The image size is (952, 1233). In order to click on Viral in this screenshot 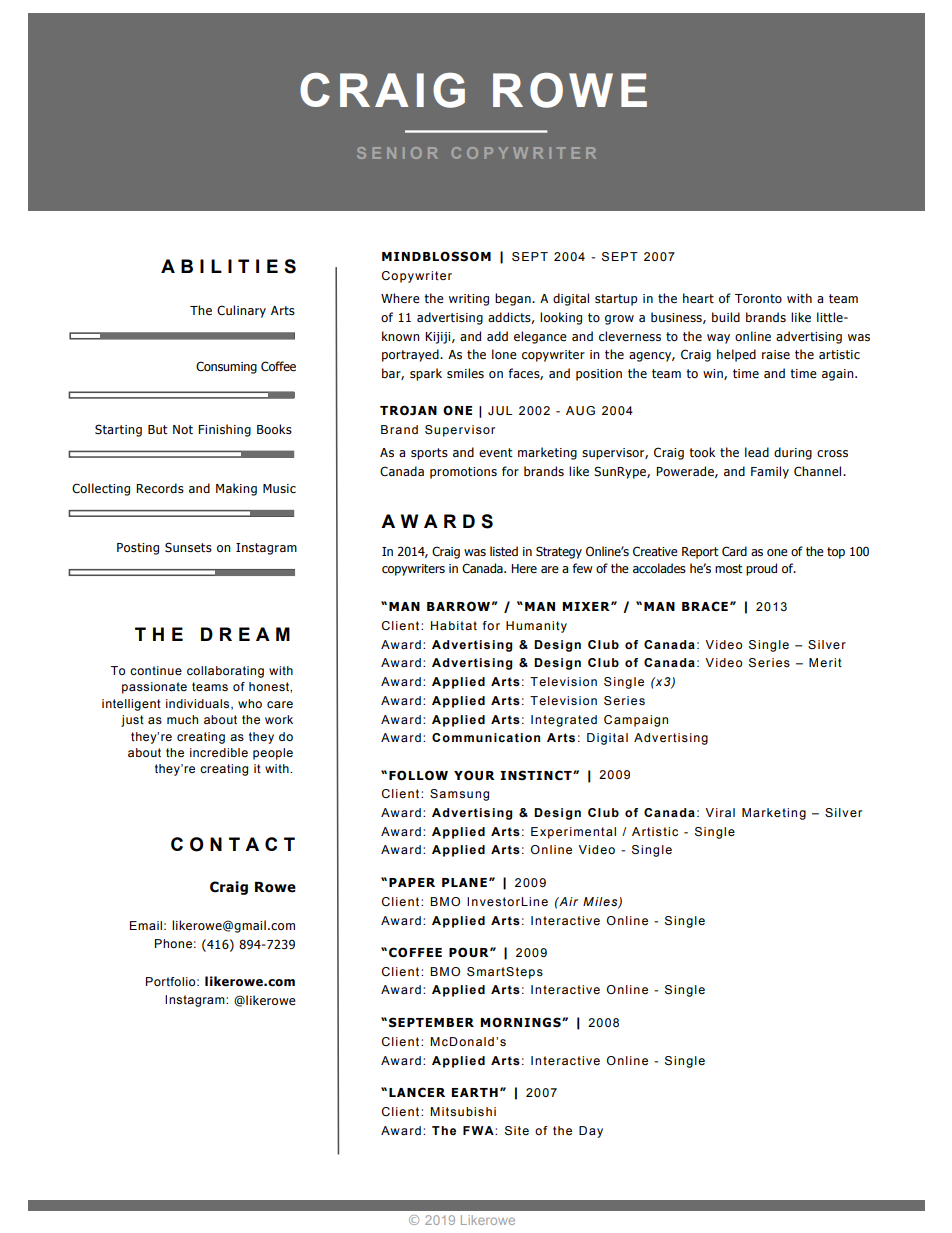, I will do `click(720, 812)`.
